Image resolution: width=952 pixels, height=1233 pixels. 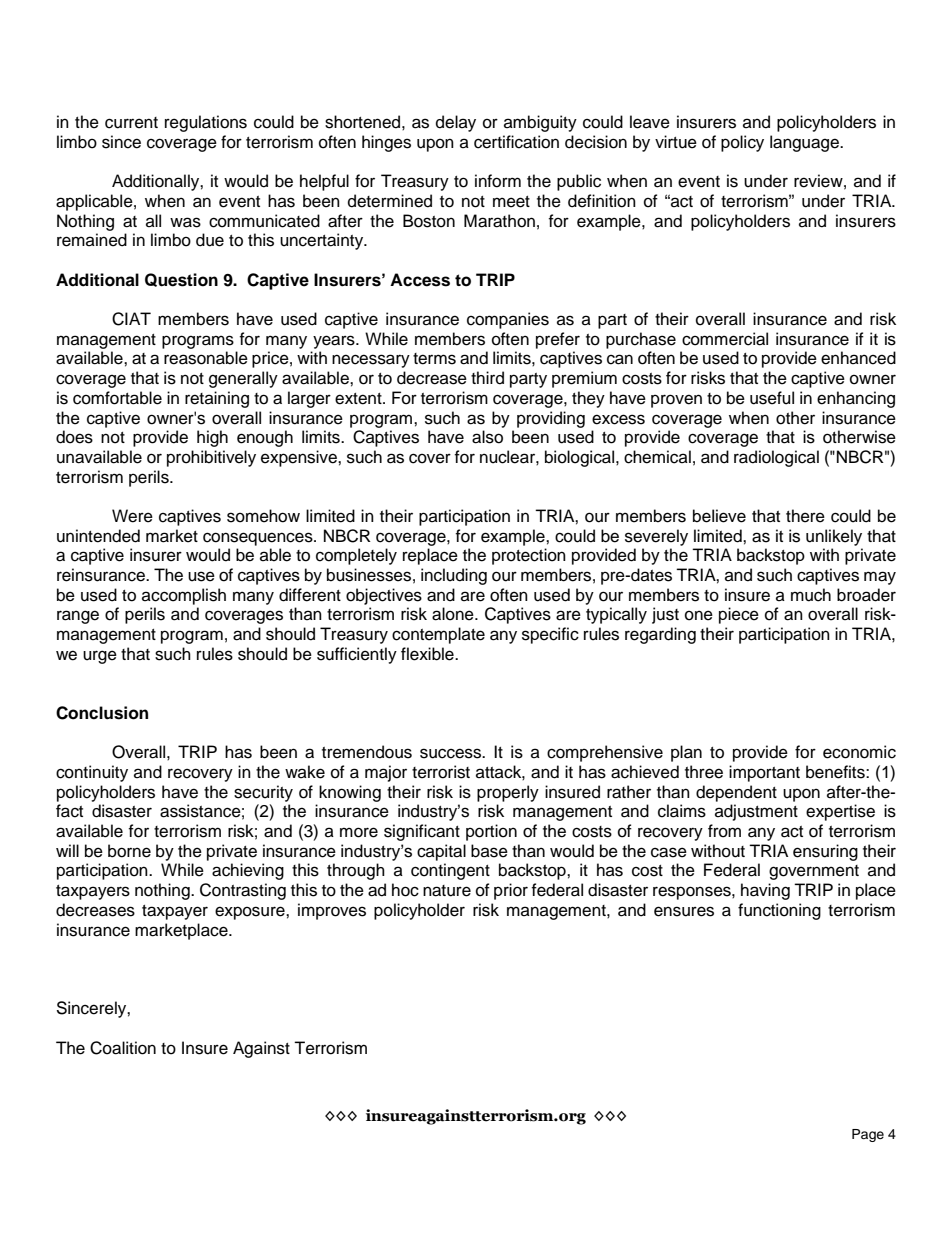 What do you see at coordinates (454, 614) in the screenshot?
I see `alone` at bounding box center [454, 614].
